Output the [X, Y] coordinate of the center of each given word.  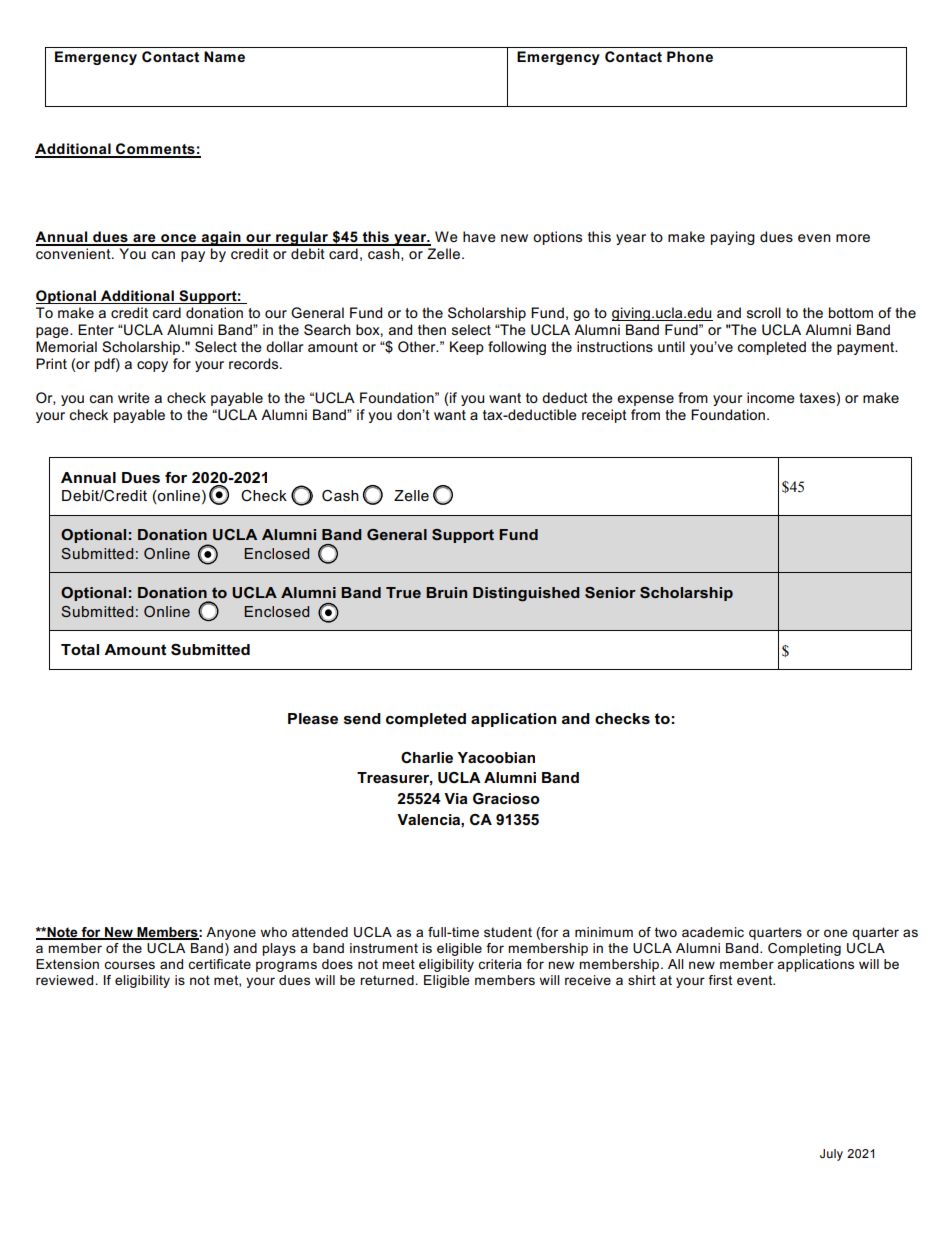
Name [224, 56]
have [479, 236]
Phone [690, 56]
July [831, 1155]
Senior [610, 592]
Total [80, 649]
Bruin [446, 592]
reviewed [66, 980]
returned [388, 980]
